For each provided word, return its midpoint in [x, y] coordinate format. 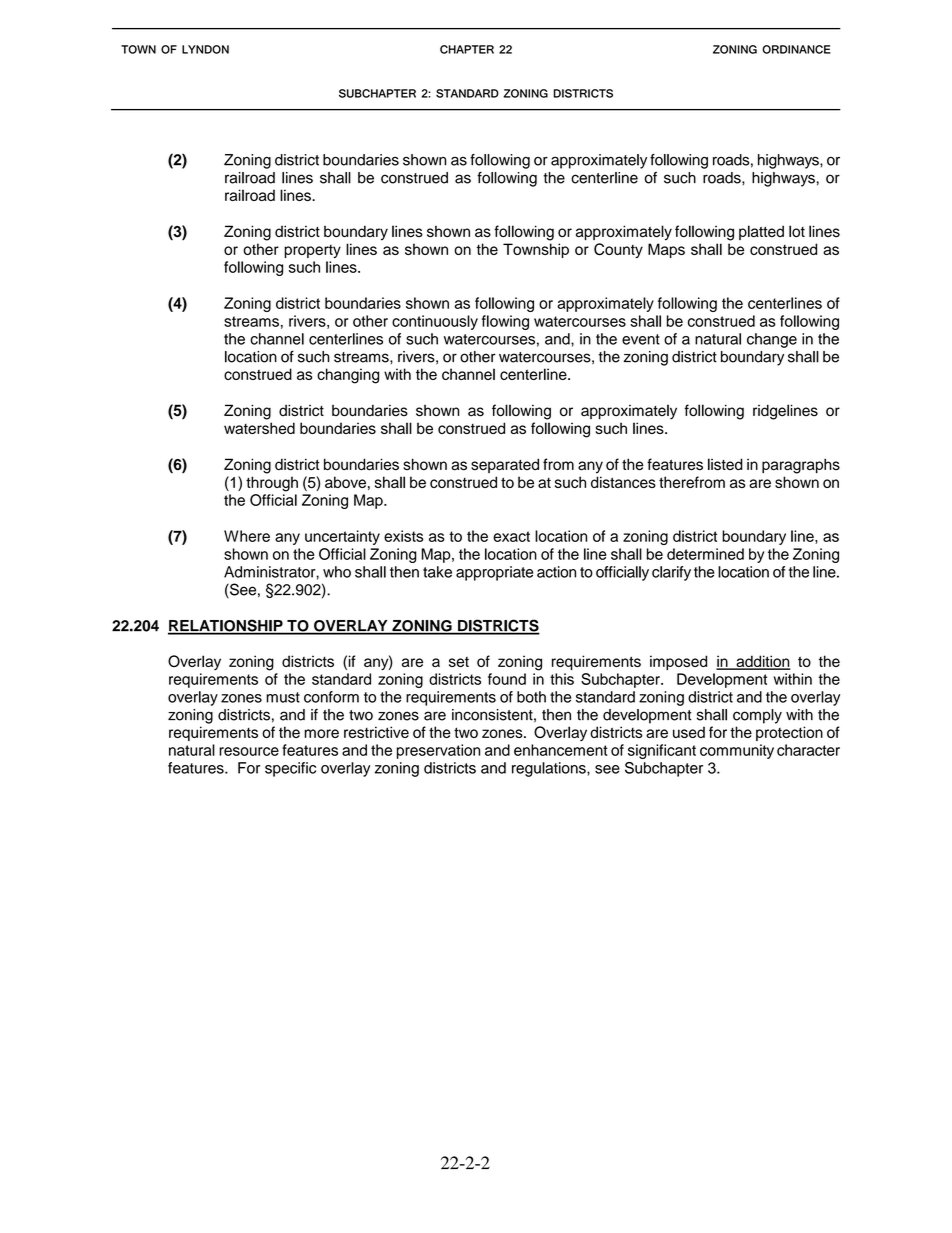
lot [797, 231]
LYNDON [205, 49]
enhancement [561, 750]
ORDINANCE [796, 49]
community [737, 751]
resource [249, 751]
